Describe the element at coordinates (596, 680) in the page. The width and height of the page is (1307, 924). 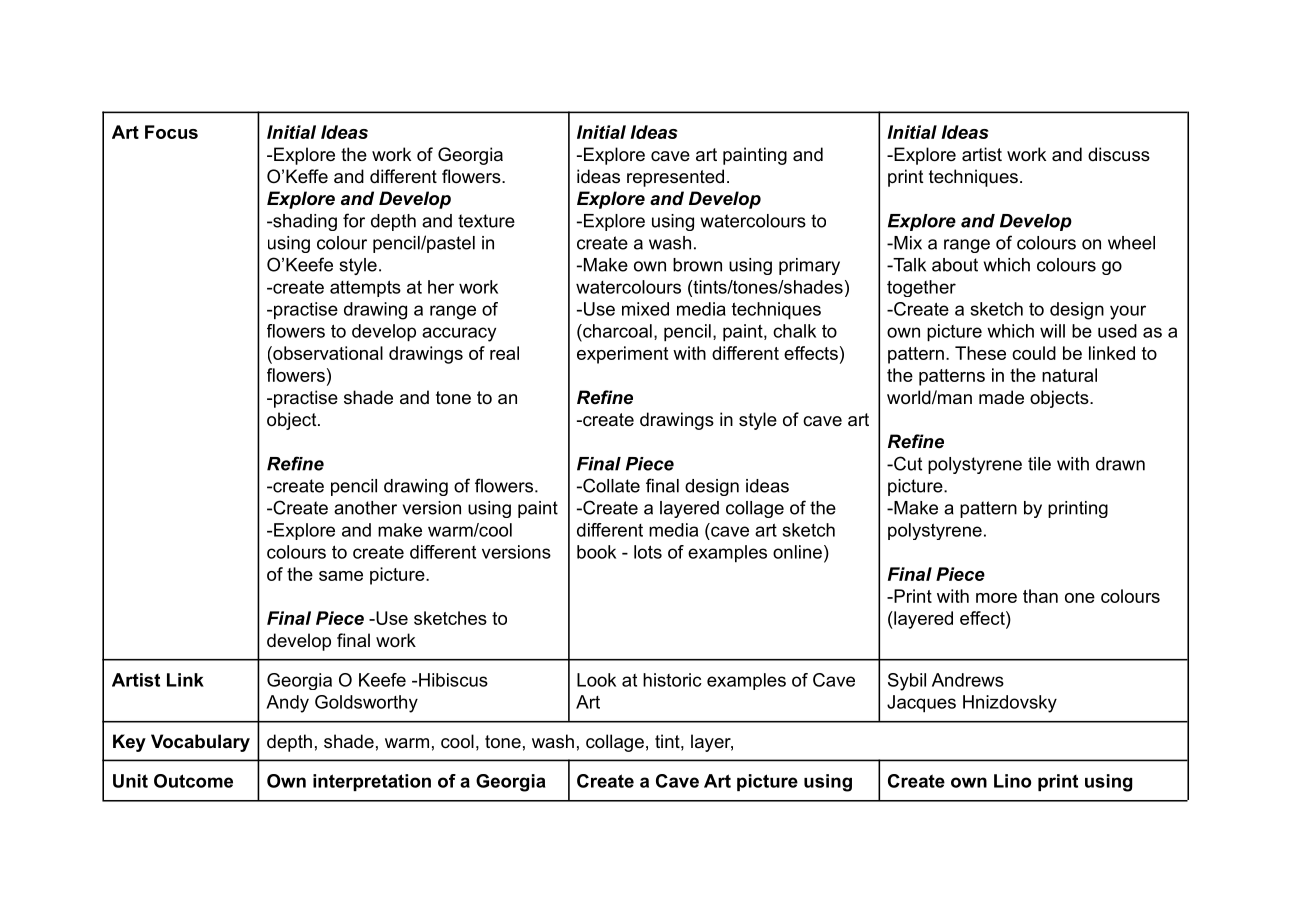
I see `Look` at that location.
